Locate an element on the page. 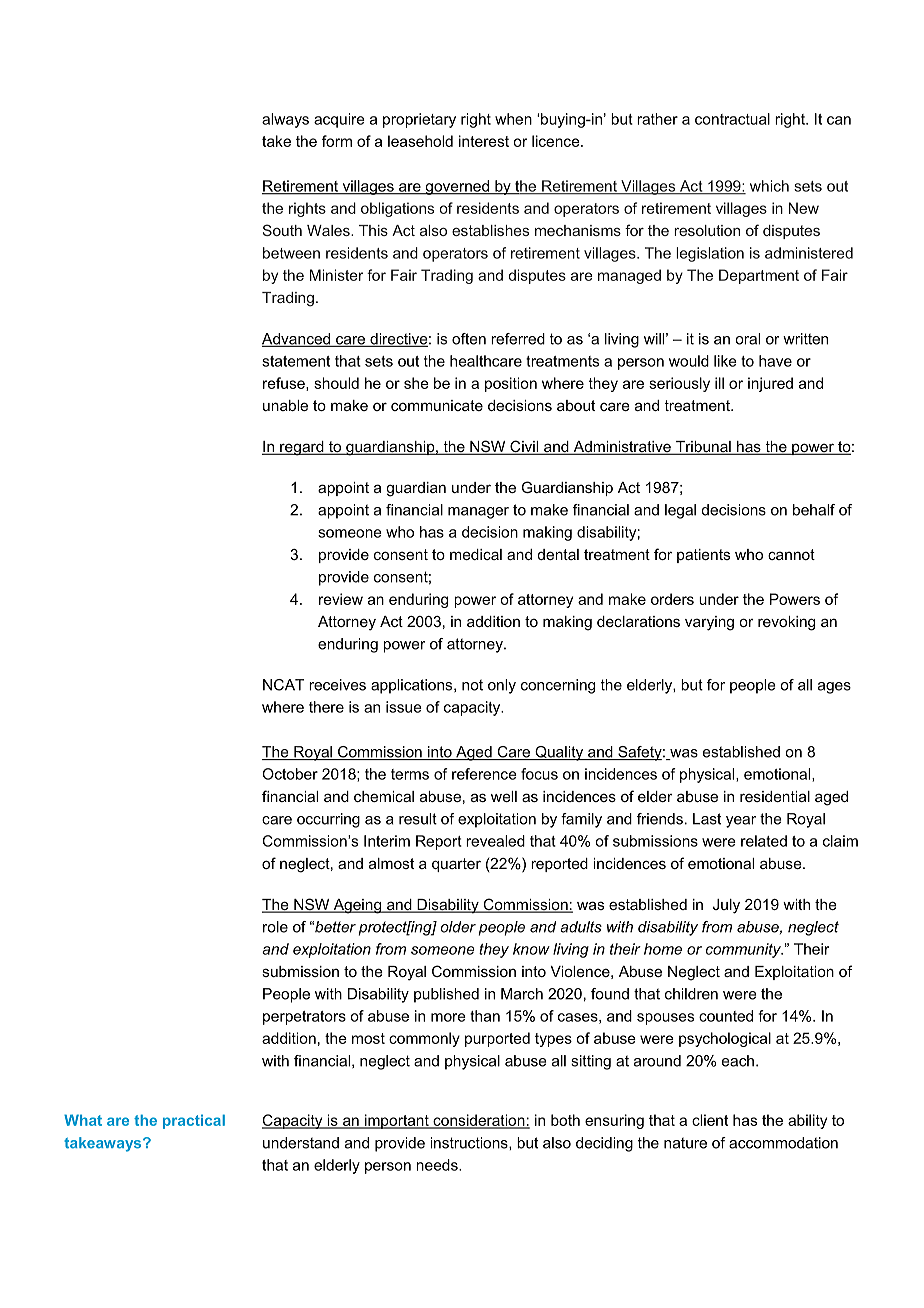  instructions is located at coordinates (470, 1143).
